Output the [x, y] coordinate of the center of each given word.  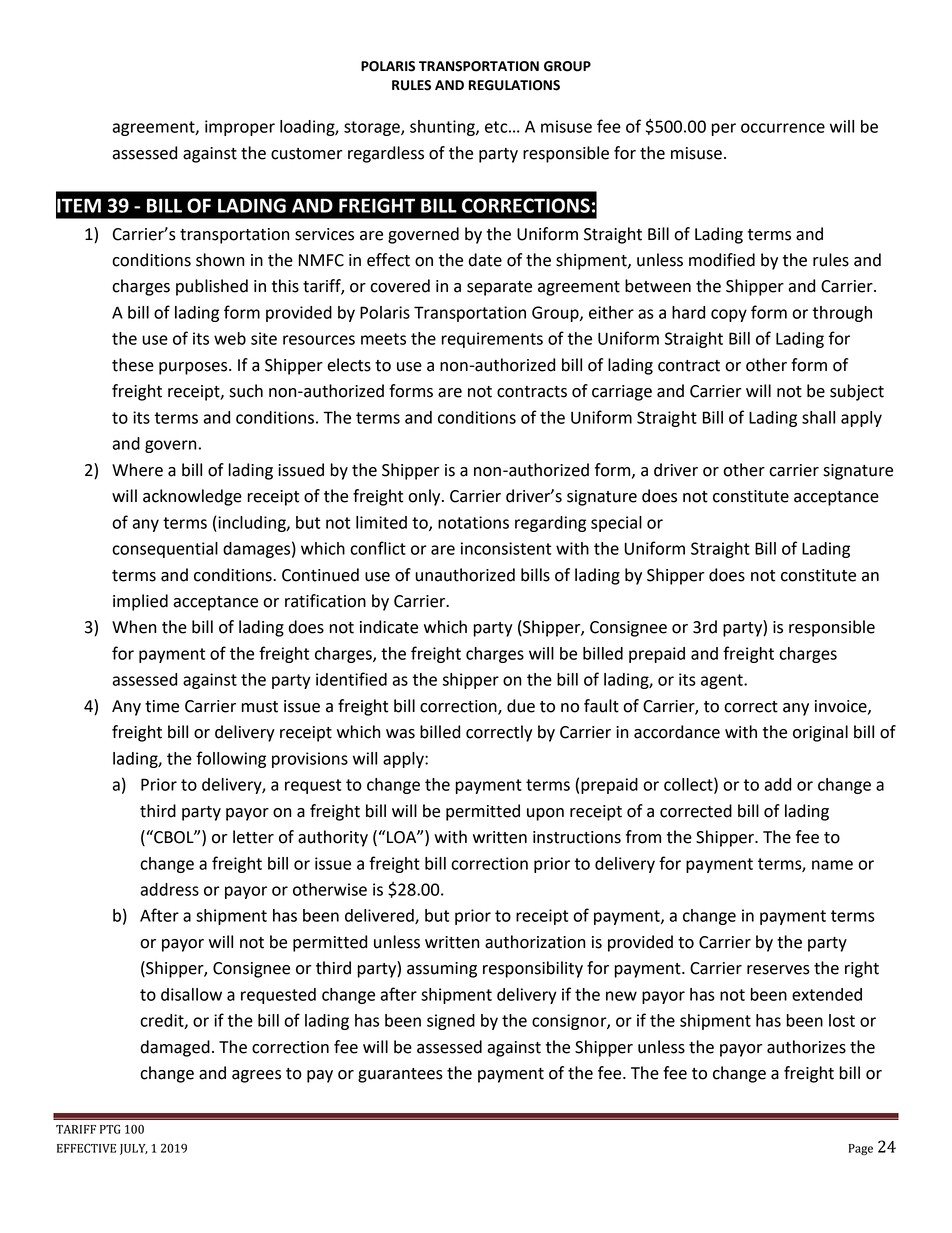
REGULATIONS [514, 85]
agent [723, 681]
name [832, 865]
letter [253, 837]
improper [240, 128]
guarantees [400, 1075]
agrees [256, 1076]
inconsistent [506, 548]
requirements [492, 340]
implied [140, 602]
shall [818, 417]
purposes [194, 368]
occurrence [783, 128]
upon [545, 814]
